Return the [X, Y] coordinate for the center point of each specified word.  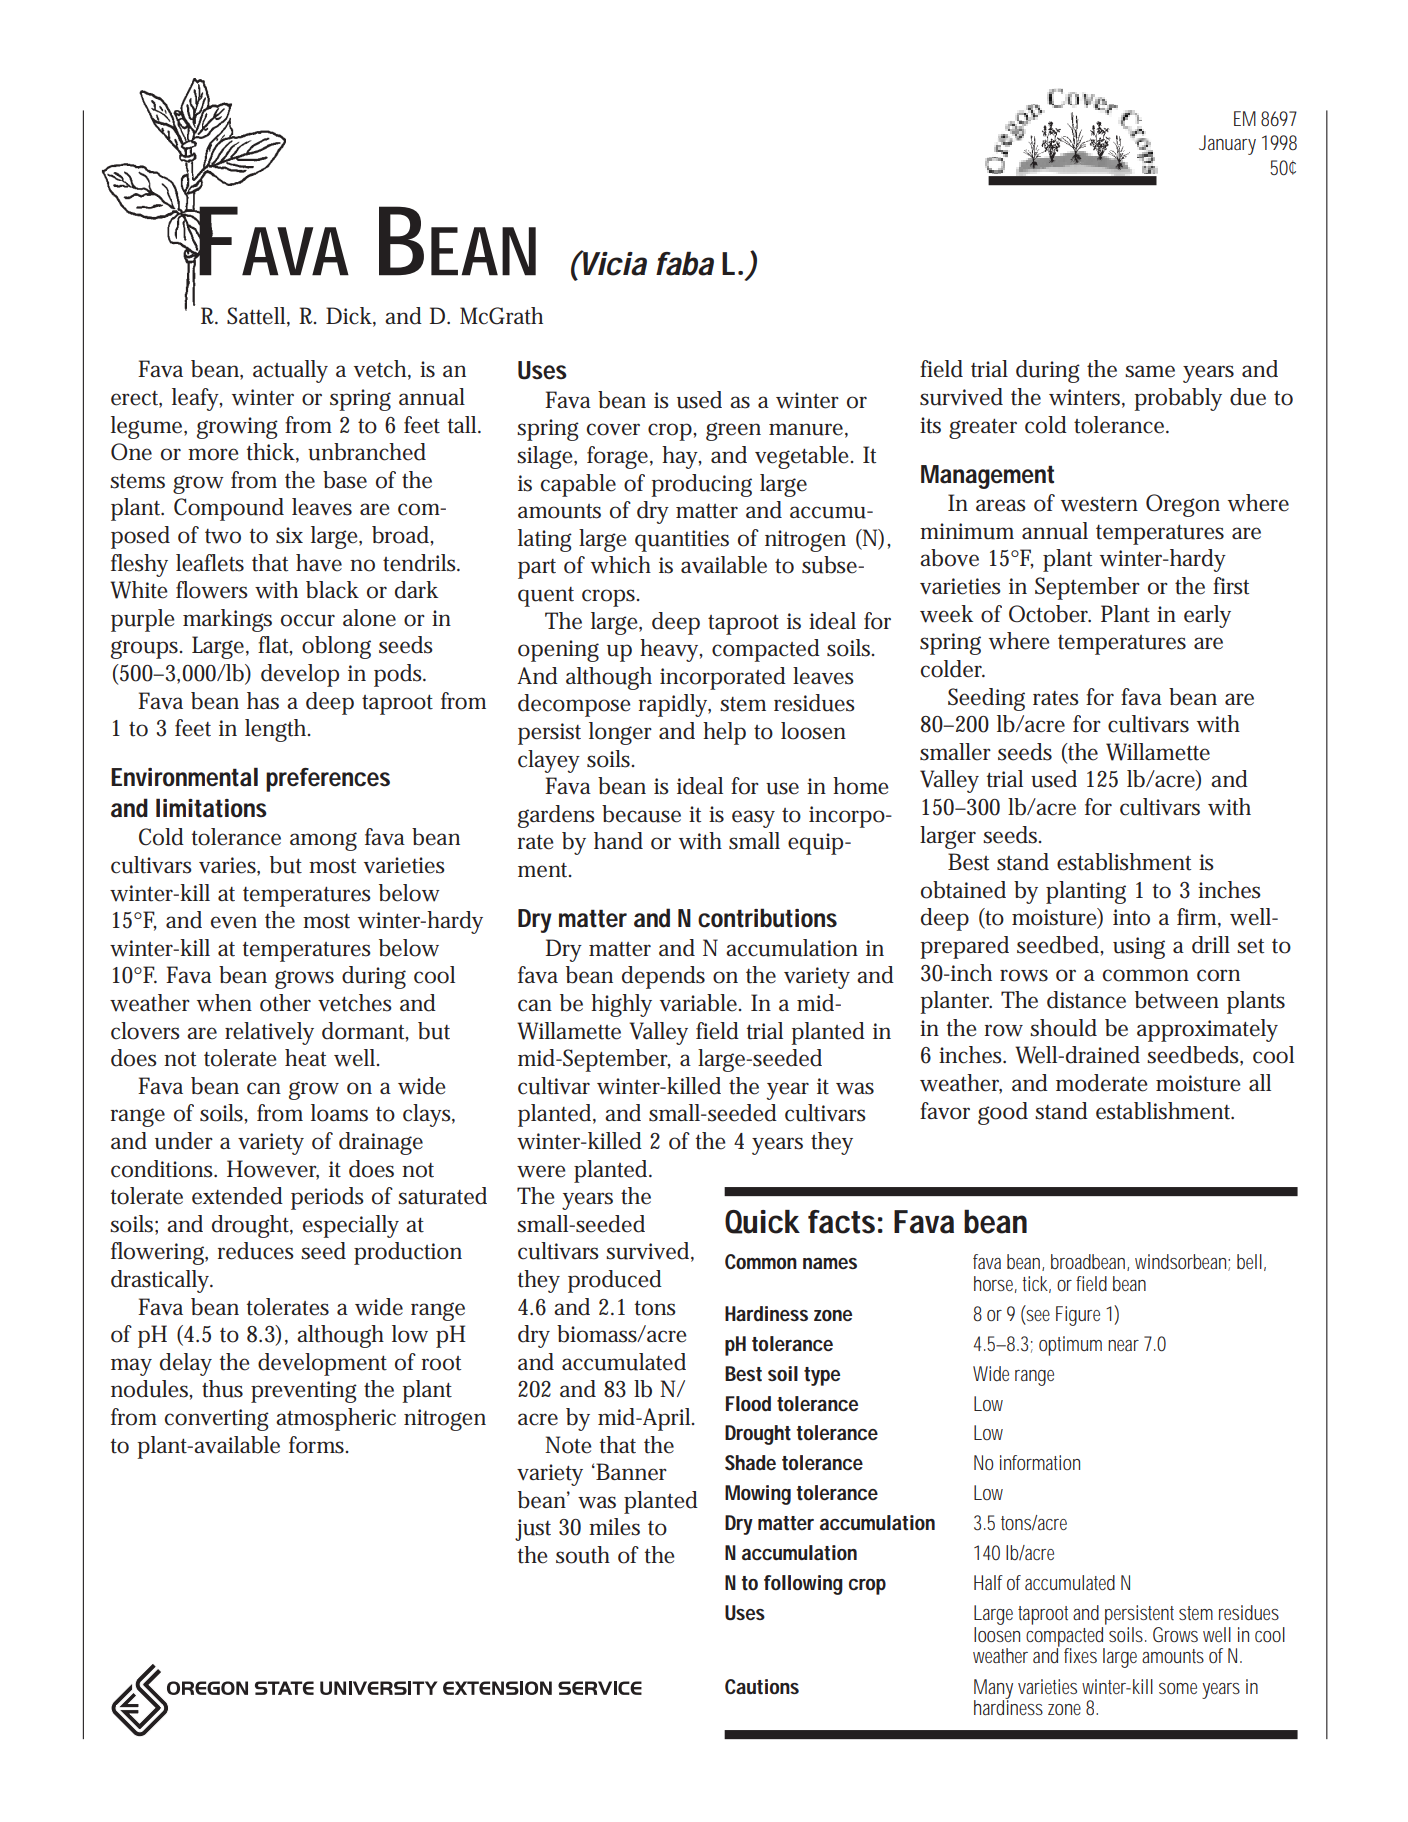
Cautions [762, 1686]
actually [290, 371]
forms [318, 1445]
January [1227, 145]
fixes [1080, 1655]
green [733, 431]
